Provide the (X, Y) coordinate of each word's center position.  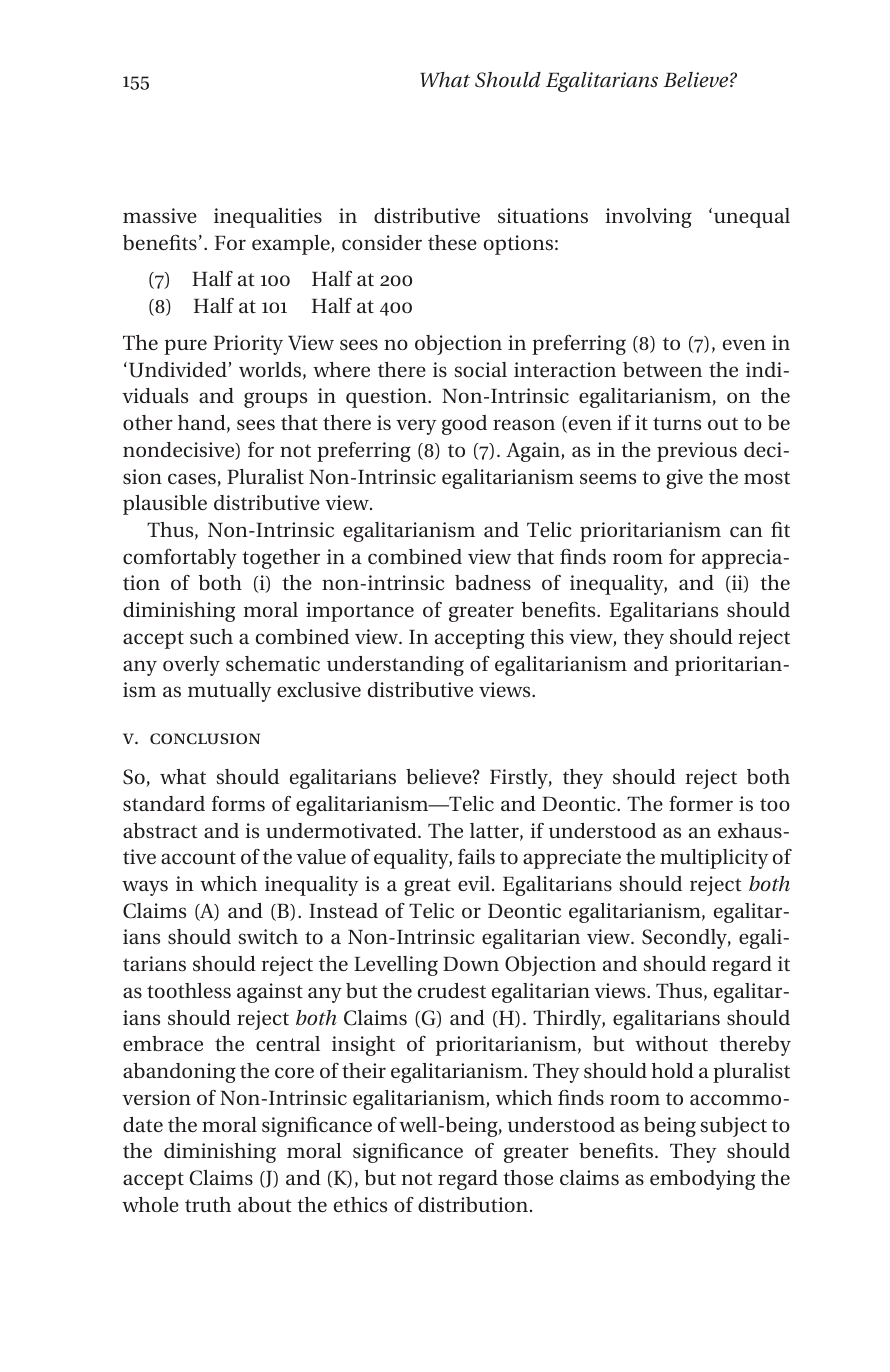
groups (275, 400)
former (701, 803)
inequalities (268, 218)
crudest (452, 990)
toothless (189, 990)
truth (208, 1204)
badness (493, 582)
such (211, 636)
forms (238, 803)
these (452, 242)
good (464, 425)
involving (649, 218)
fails (476, 856)
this (547, 636)
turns (677, 423)
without (671, 1043)
